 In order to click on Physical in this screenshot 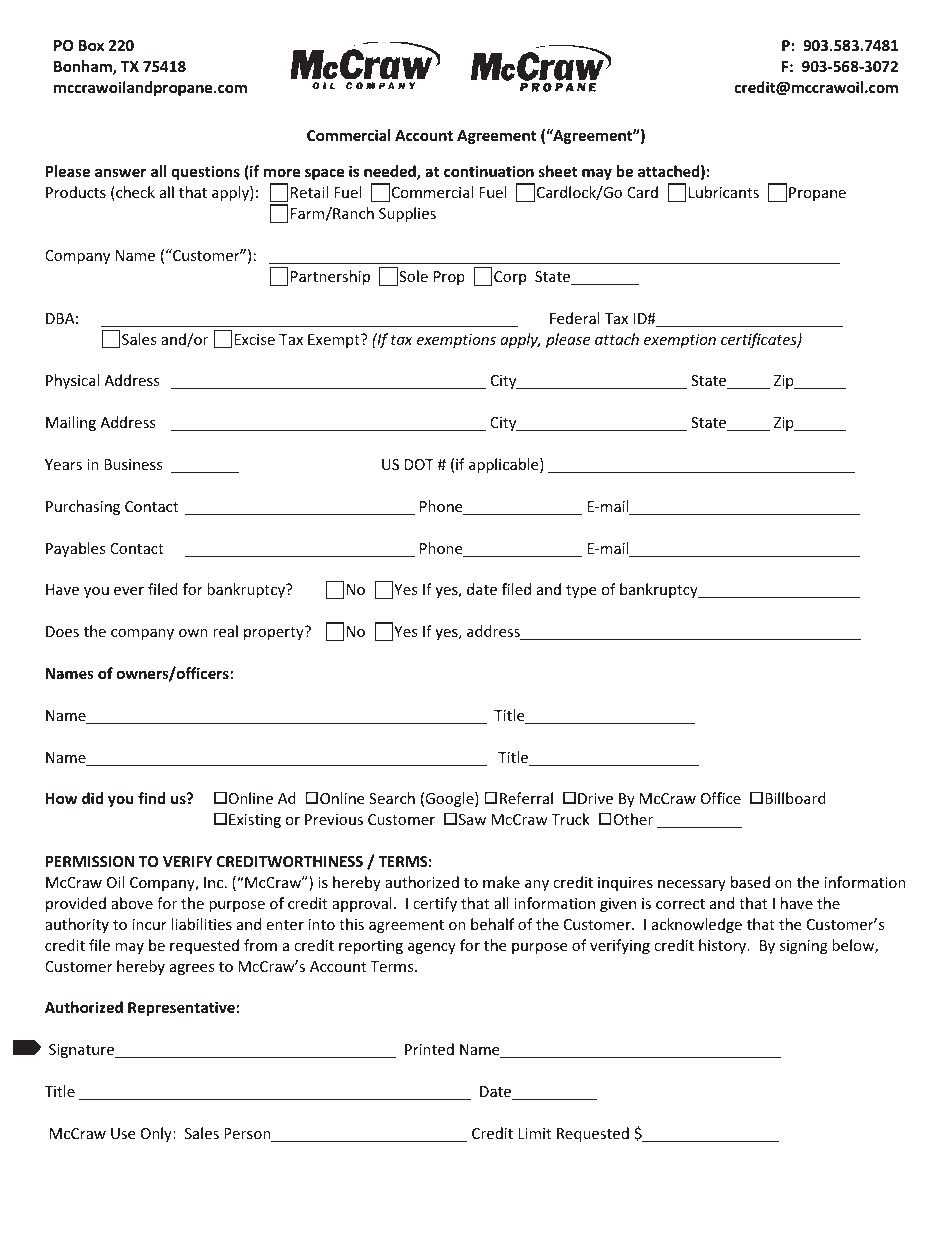, I will do `click(72, 381)`.
